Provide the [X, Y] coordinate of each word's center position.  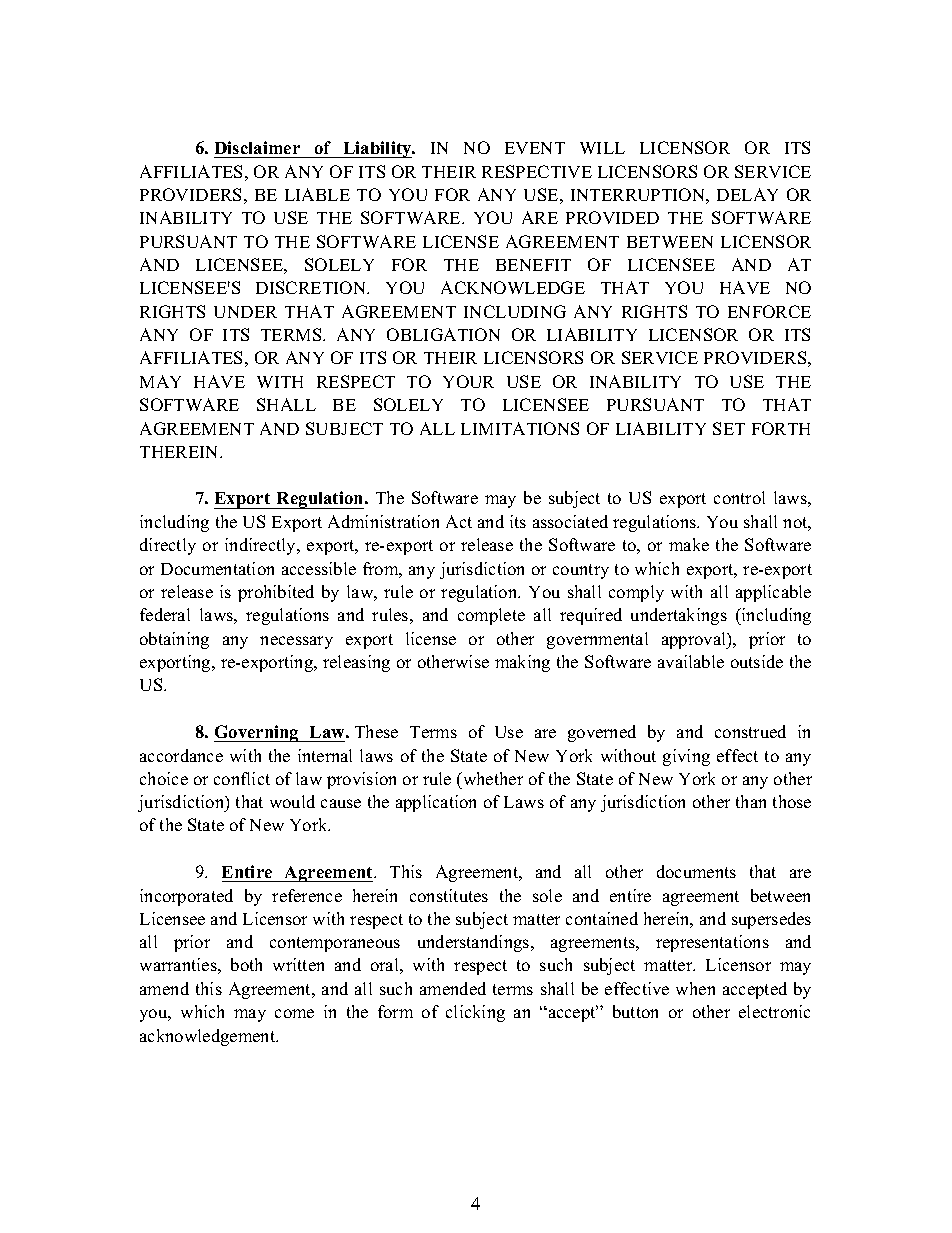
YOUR [468, 381]
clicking [475, 1013]
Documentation [217, 568]
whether [492, 778]
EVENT [535, 148]
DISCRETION [312, 287]
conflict [242, 778]
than [751, 801]
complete [491, 616]
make [689, 544]
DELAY [747, 194]
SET [729, 428]
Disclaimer [258, 149]
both [246, 964]
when [695, 988]
